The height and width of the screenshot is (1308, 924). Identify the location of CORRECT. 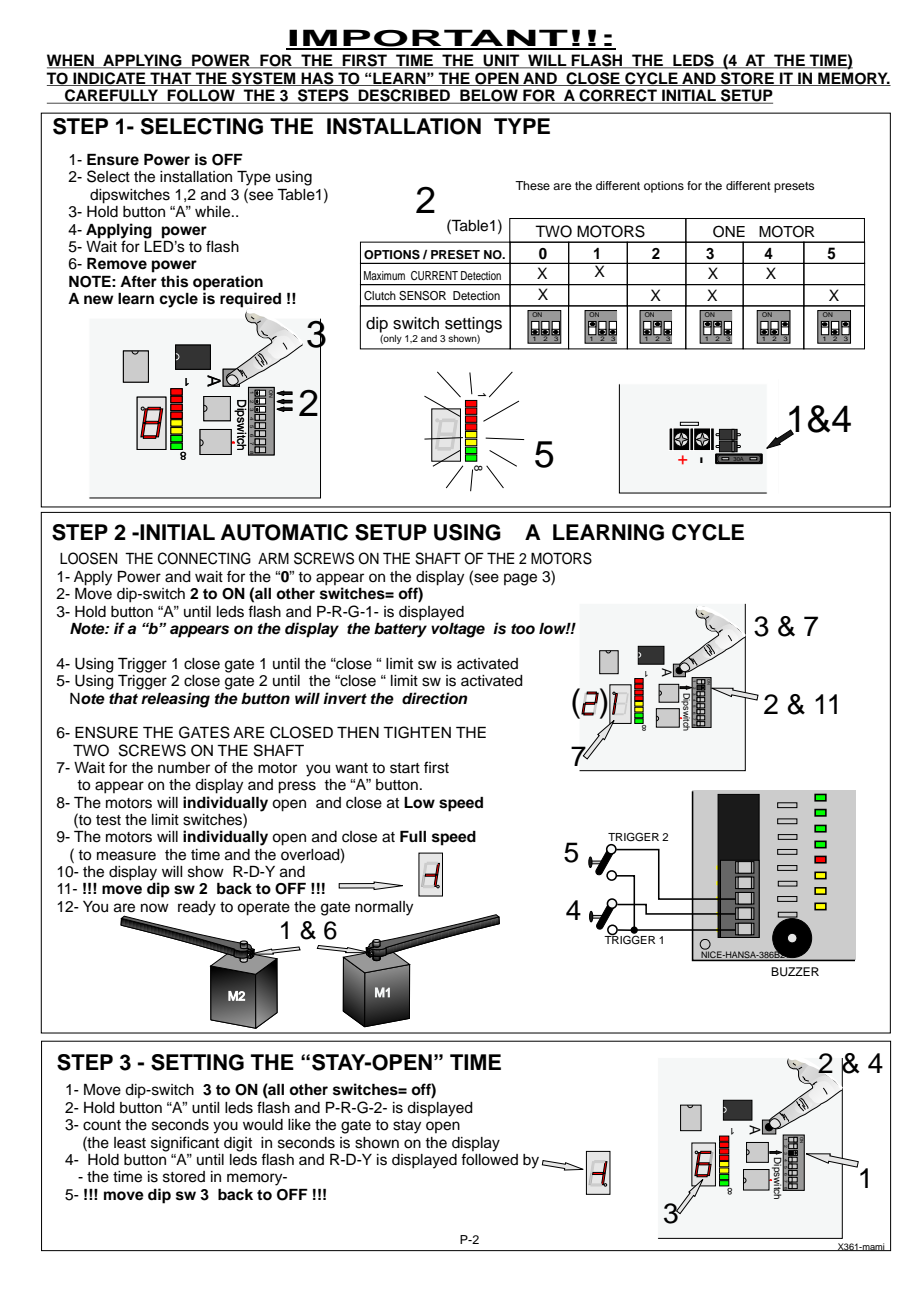
(618, 96).
